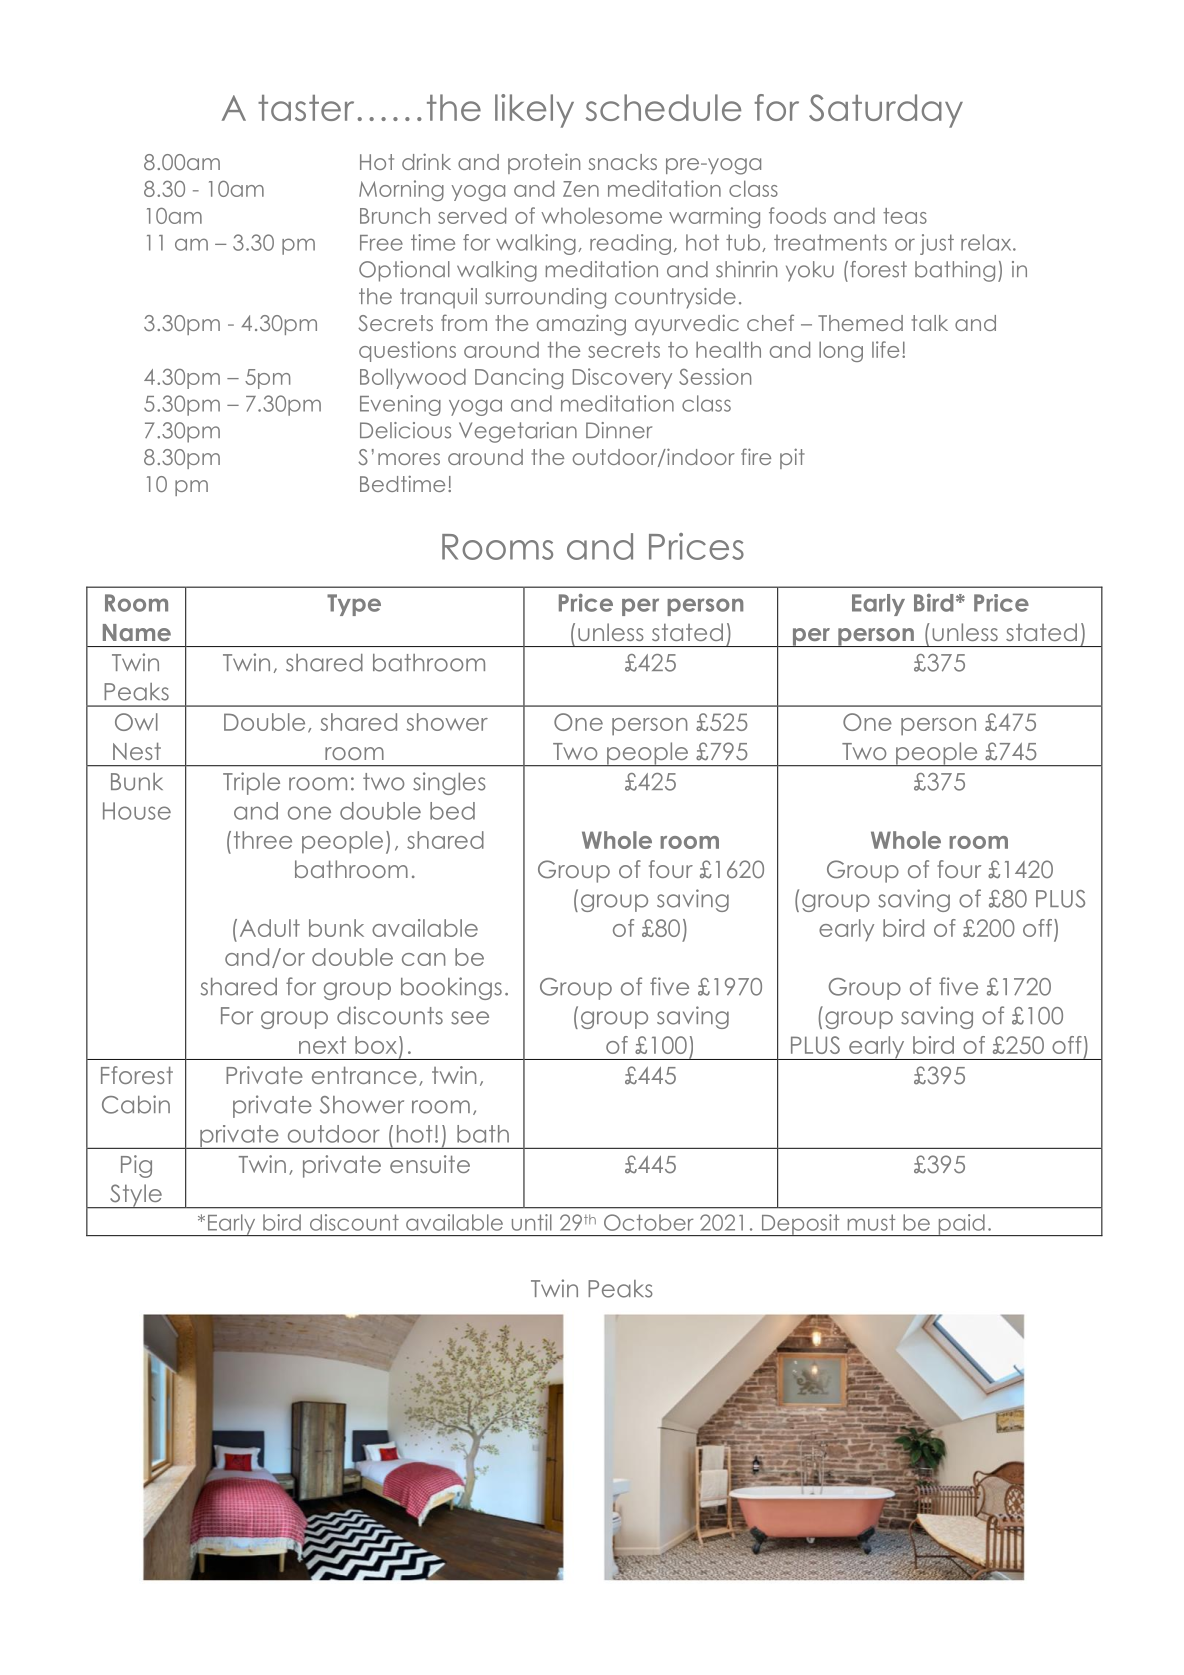  Describe the element at coordinates (470, 1018) in the screenshot. I see `see` at that location.
